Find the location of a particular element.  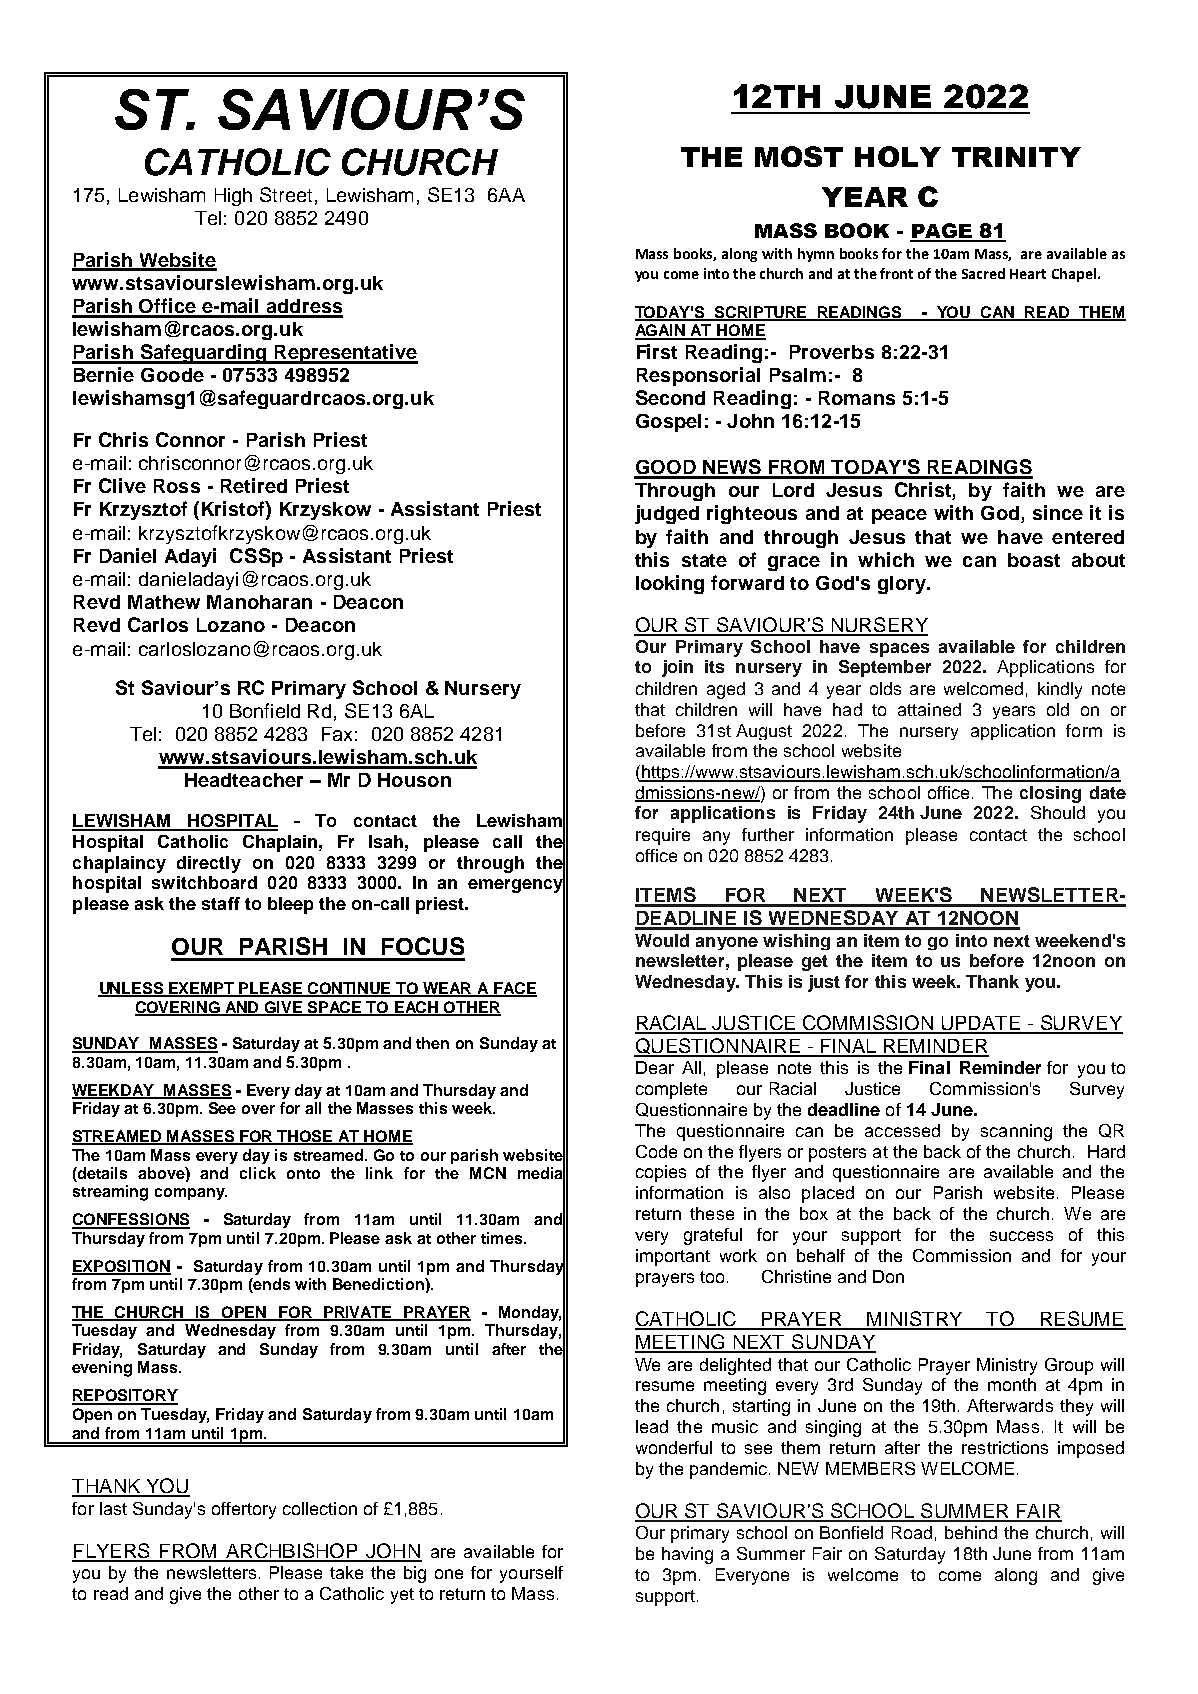

PAGE is located at coordinates (942, 232).
